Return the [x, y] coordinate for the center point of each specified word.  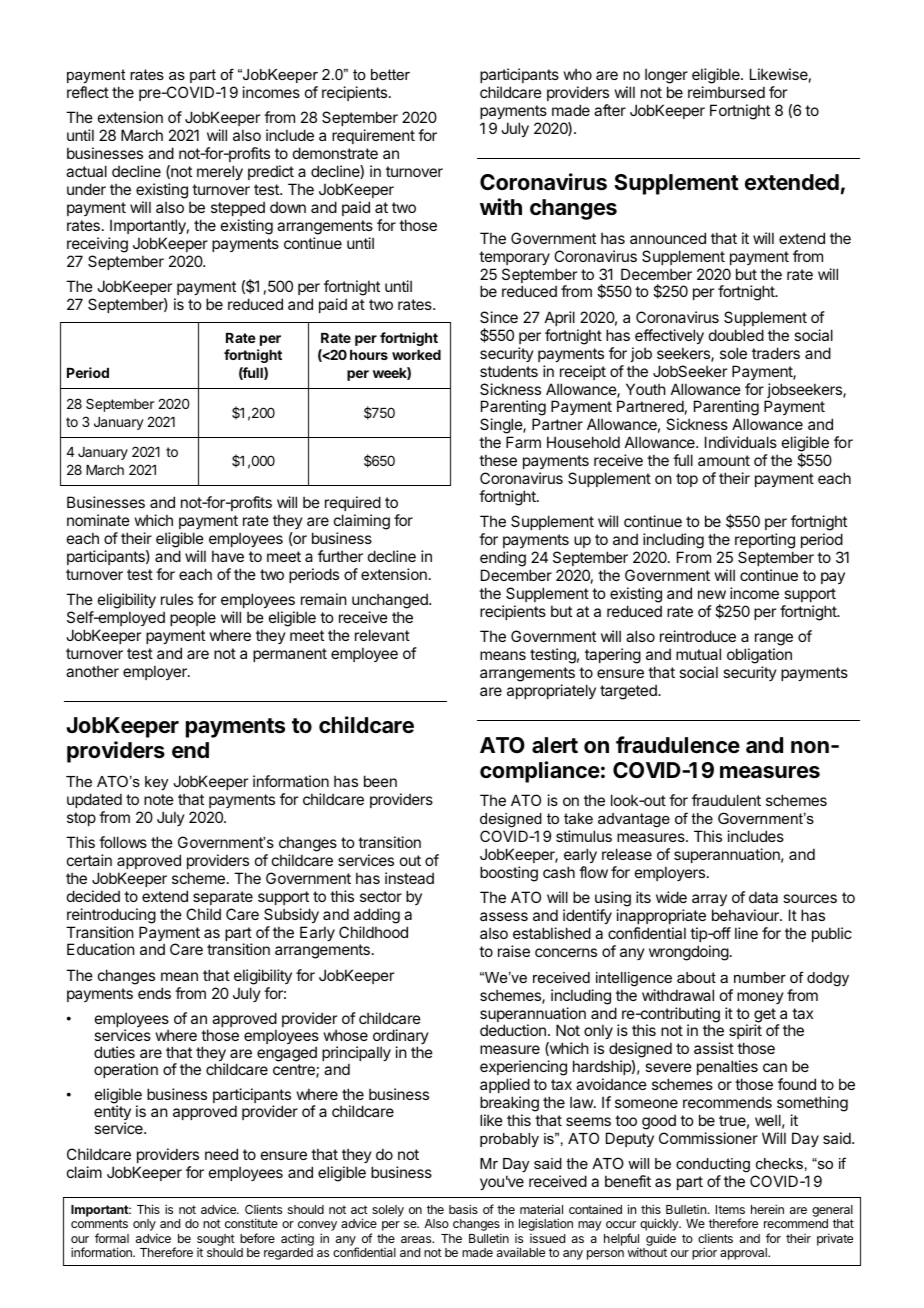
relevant [382, 635]
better [390, 74]
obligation [759, 657]
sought [216, 1240]
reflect [88, 92]
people [193, 618]
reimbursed [726, 92]
